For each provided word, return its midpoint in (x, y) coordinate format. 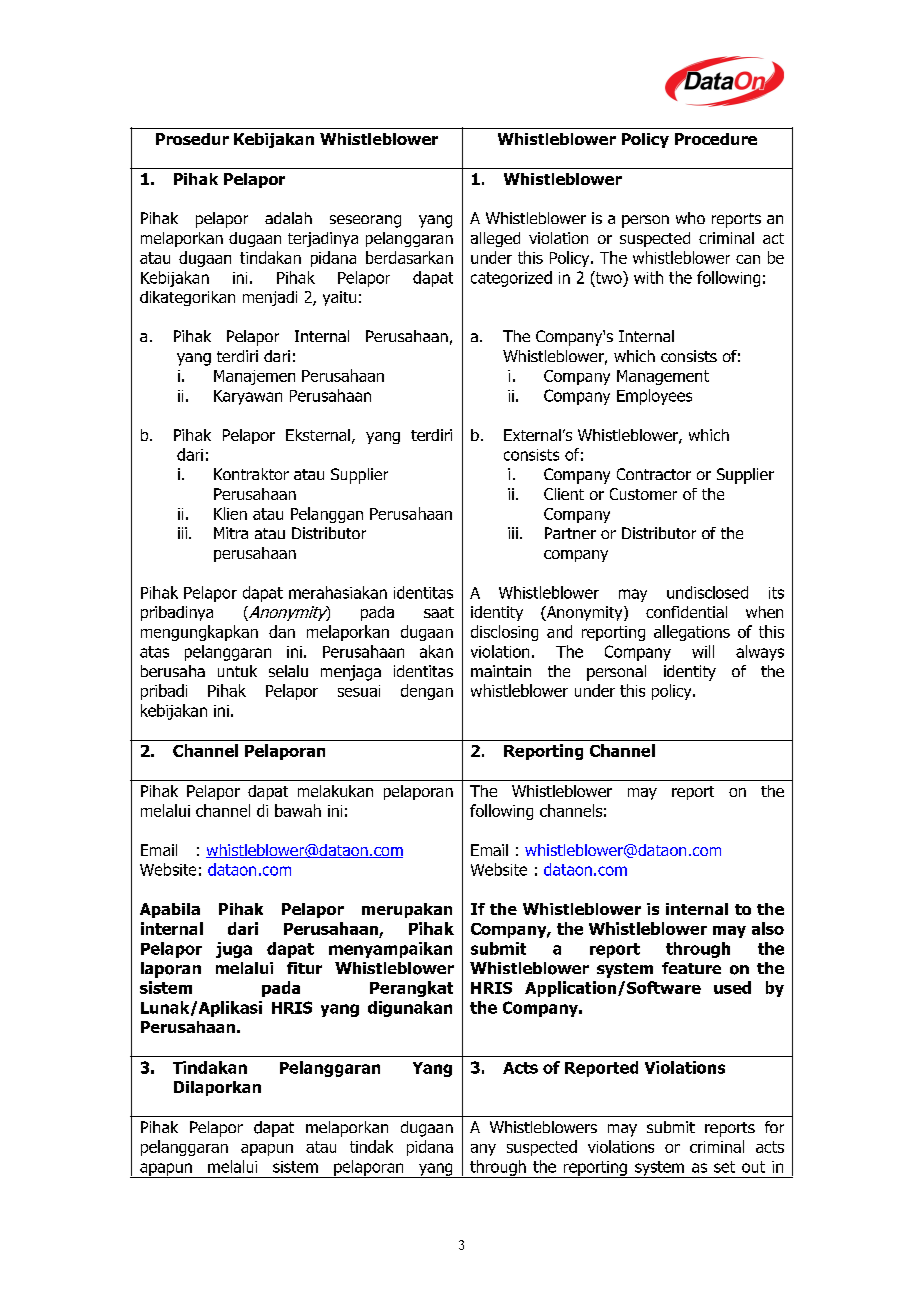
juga (234, 950)
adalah (288, 218)
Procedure (716, 139)
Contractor (654, 474)
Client (564, 494)
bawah (298, 810)
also (768, 928)
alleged (495, 239)
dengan (427, 692)
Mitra (231, 533)
